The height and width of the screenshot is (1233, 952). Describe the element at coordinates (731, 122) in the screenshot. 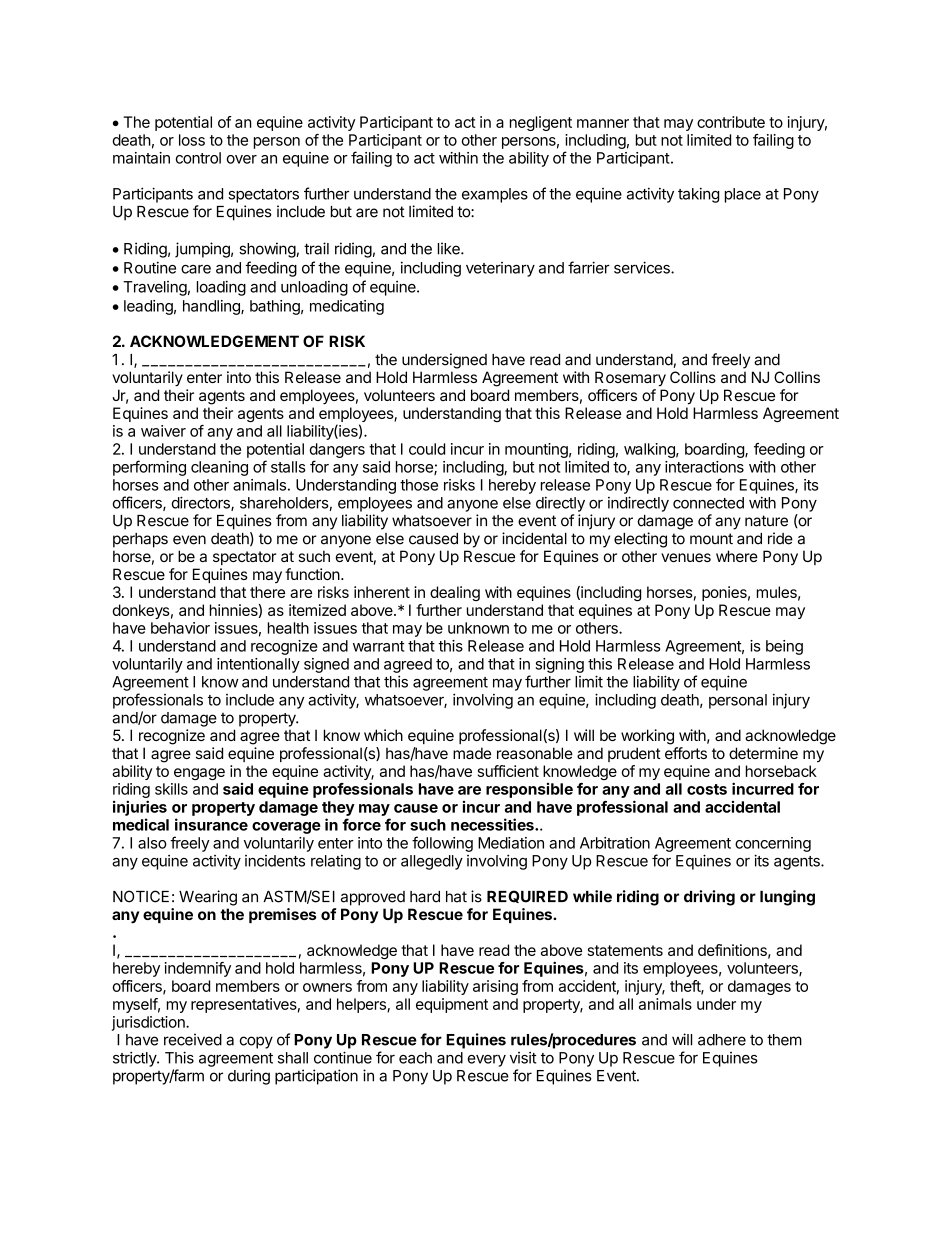

I see `contribute` at that location.
